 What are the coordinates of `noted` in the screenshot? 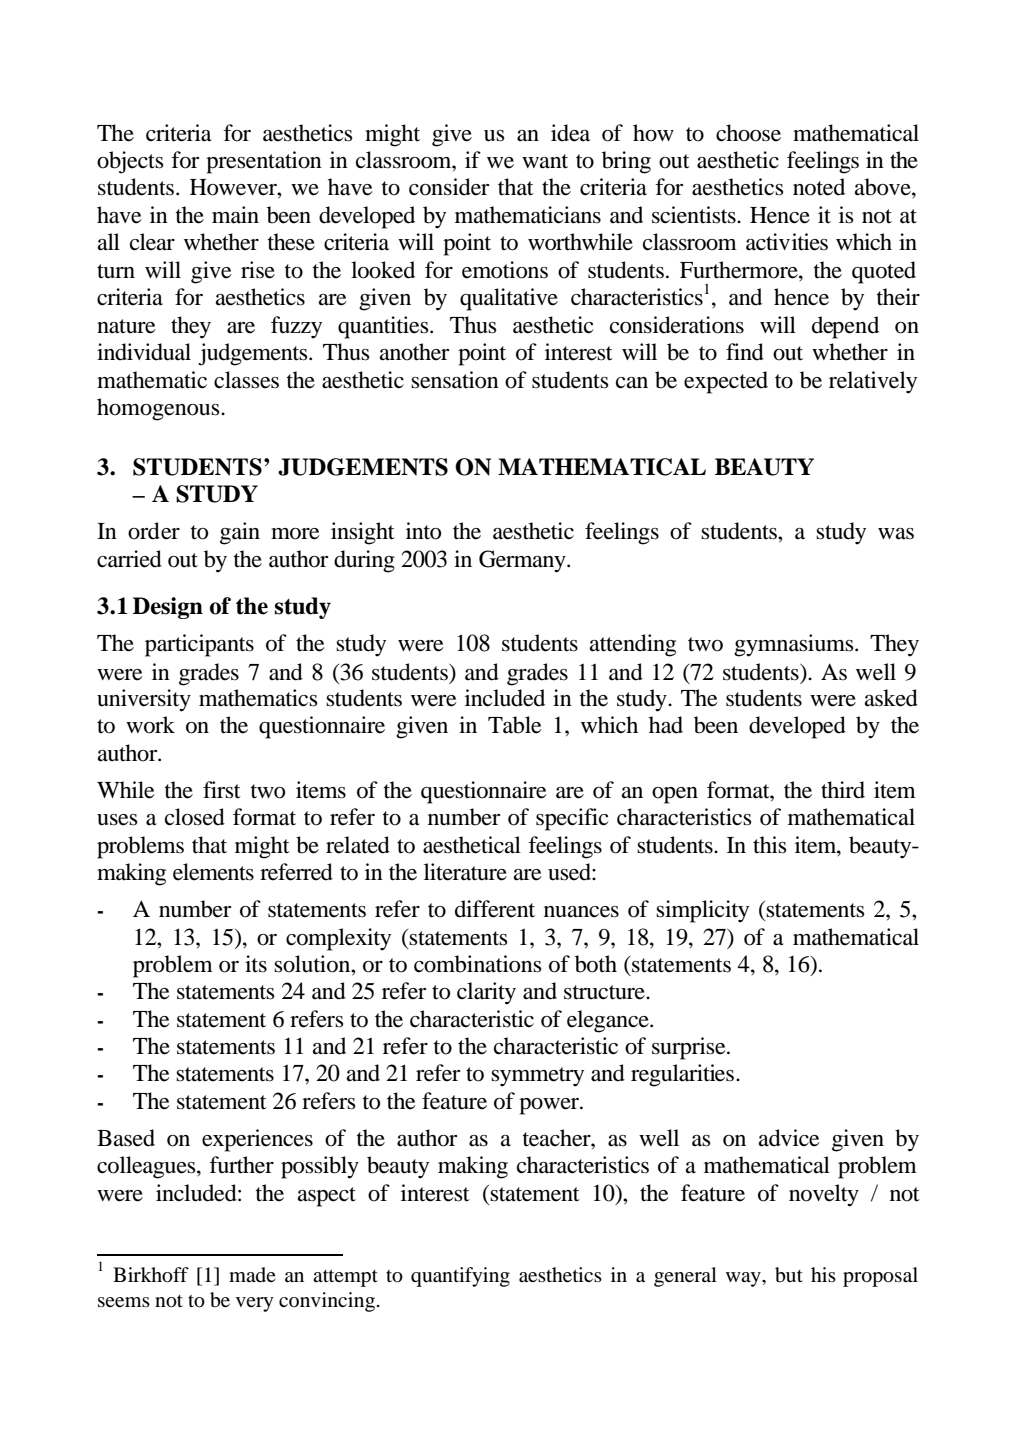 It's located at (819, 187).
